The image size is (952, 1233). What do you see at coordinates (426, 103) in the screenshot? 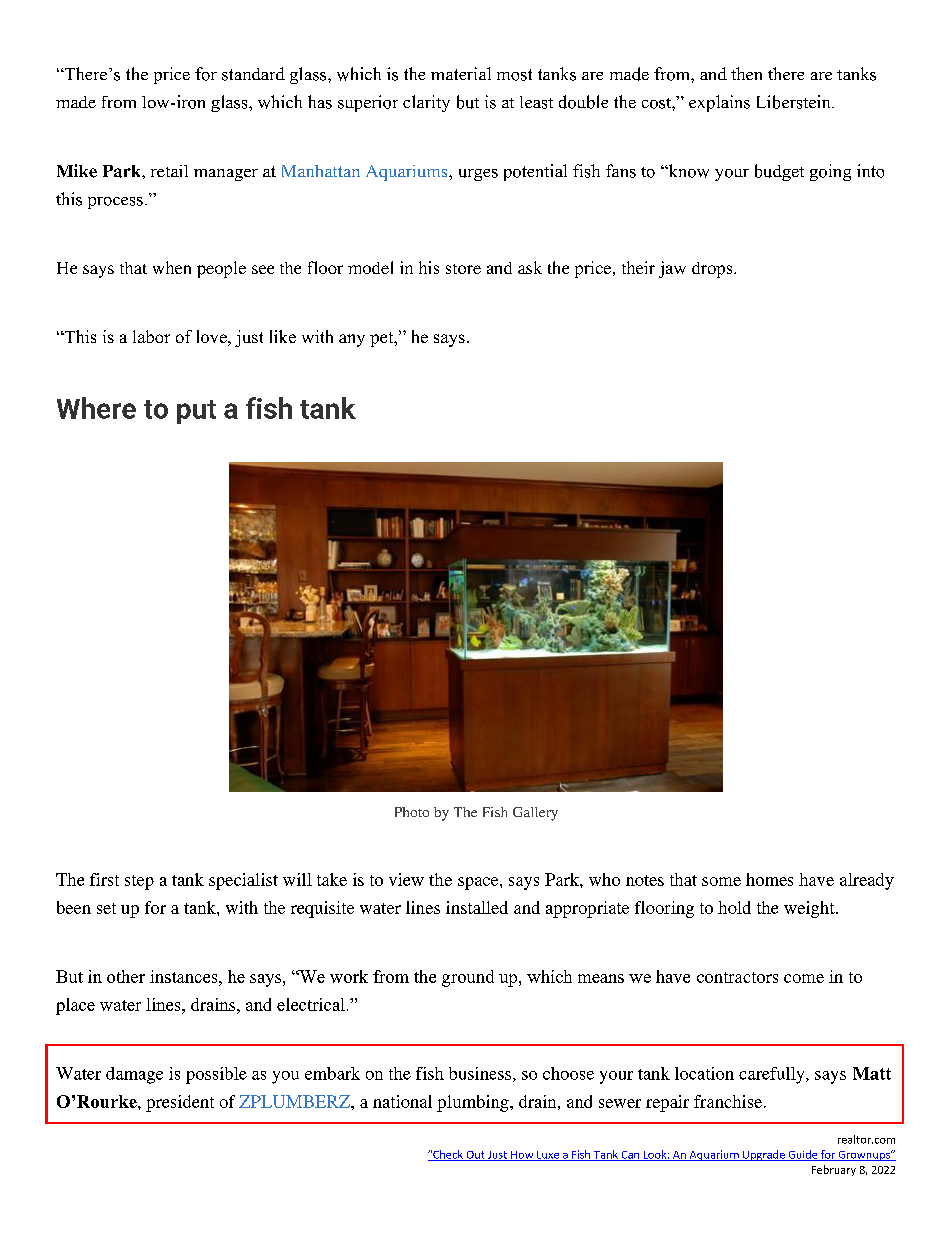
I see `clarity` at bounding box center [426, 103].
